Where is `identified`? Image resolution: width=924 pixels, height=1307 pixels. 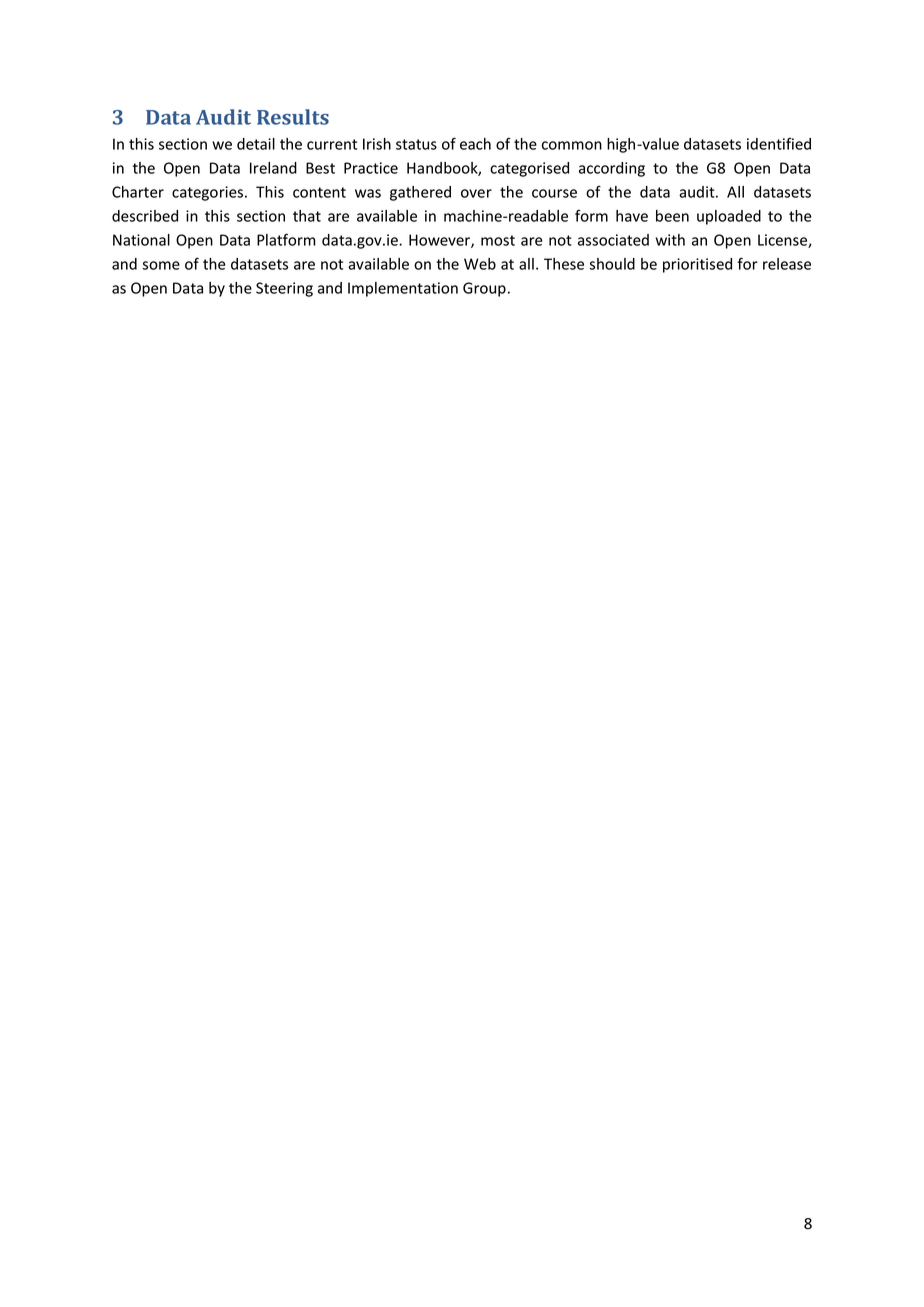 identified is located at coordinates (779, 144).
